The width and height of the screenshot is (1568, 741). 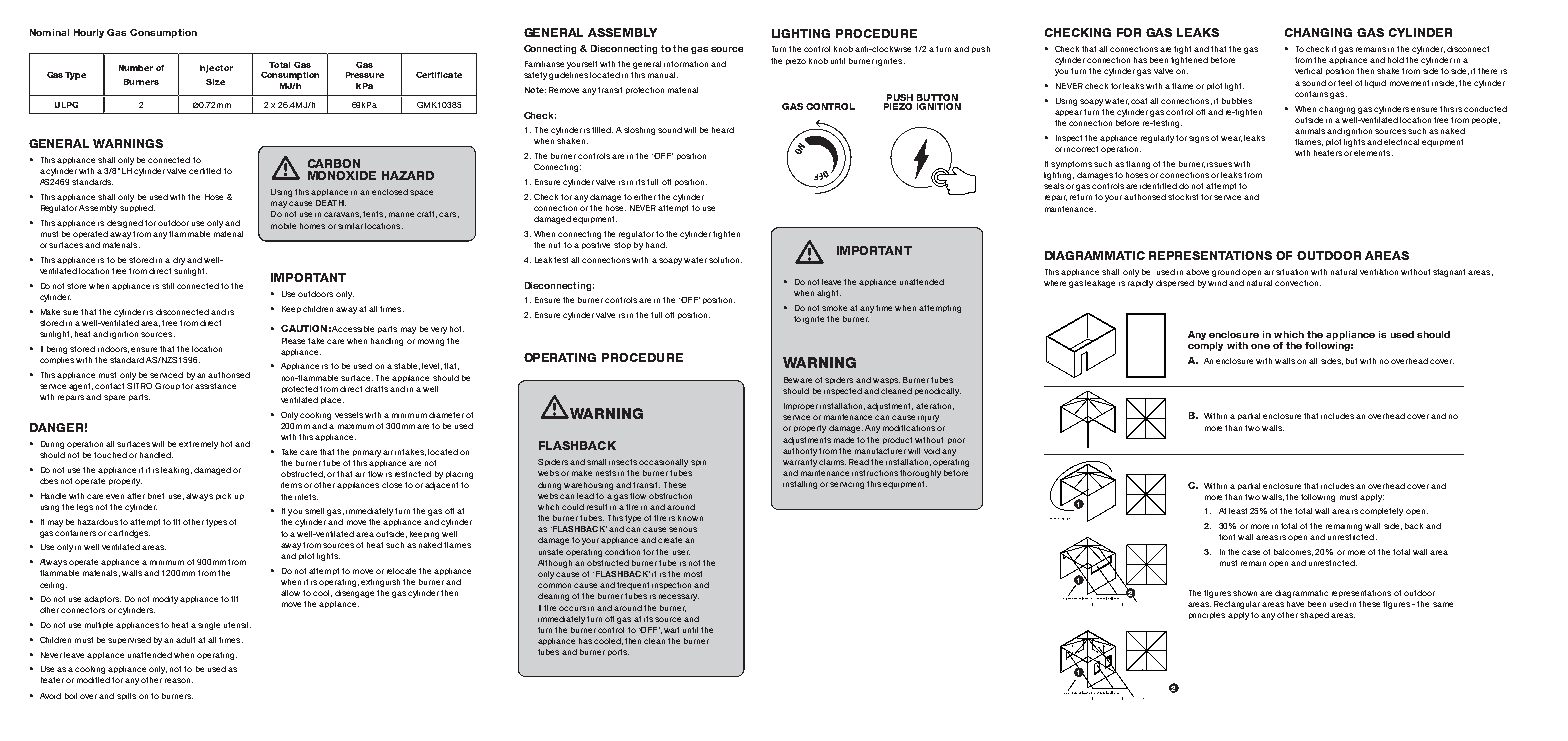 What do you see at coordinates (1260, 346) in the screenshot?
I see `one` at bounding box center [1260, 346].
